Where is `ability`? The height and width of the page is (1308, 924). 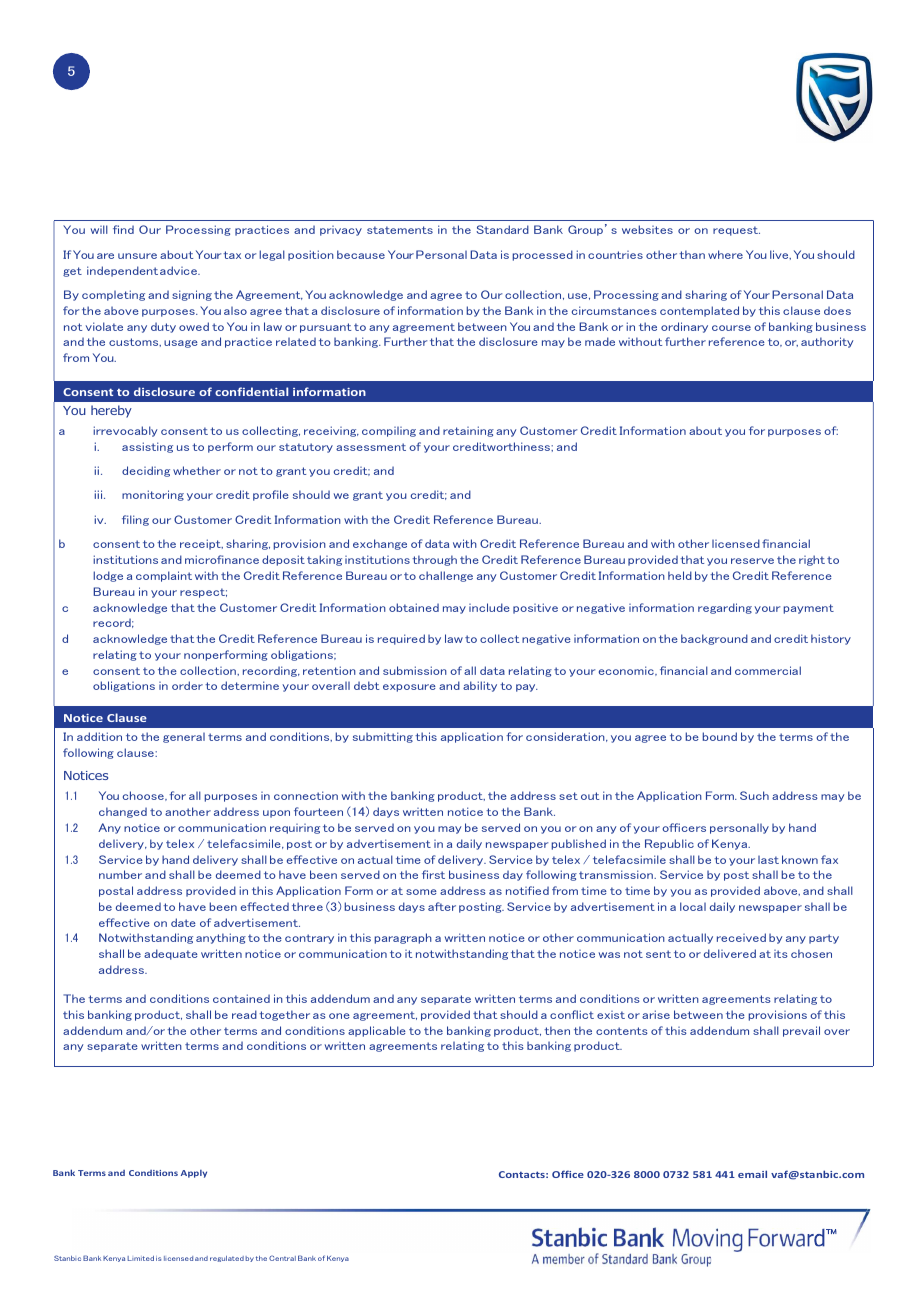
ability is located at coordinates (480, 686).
